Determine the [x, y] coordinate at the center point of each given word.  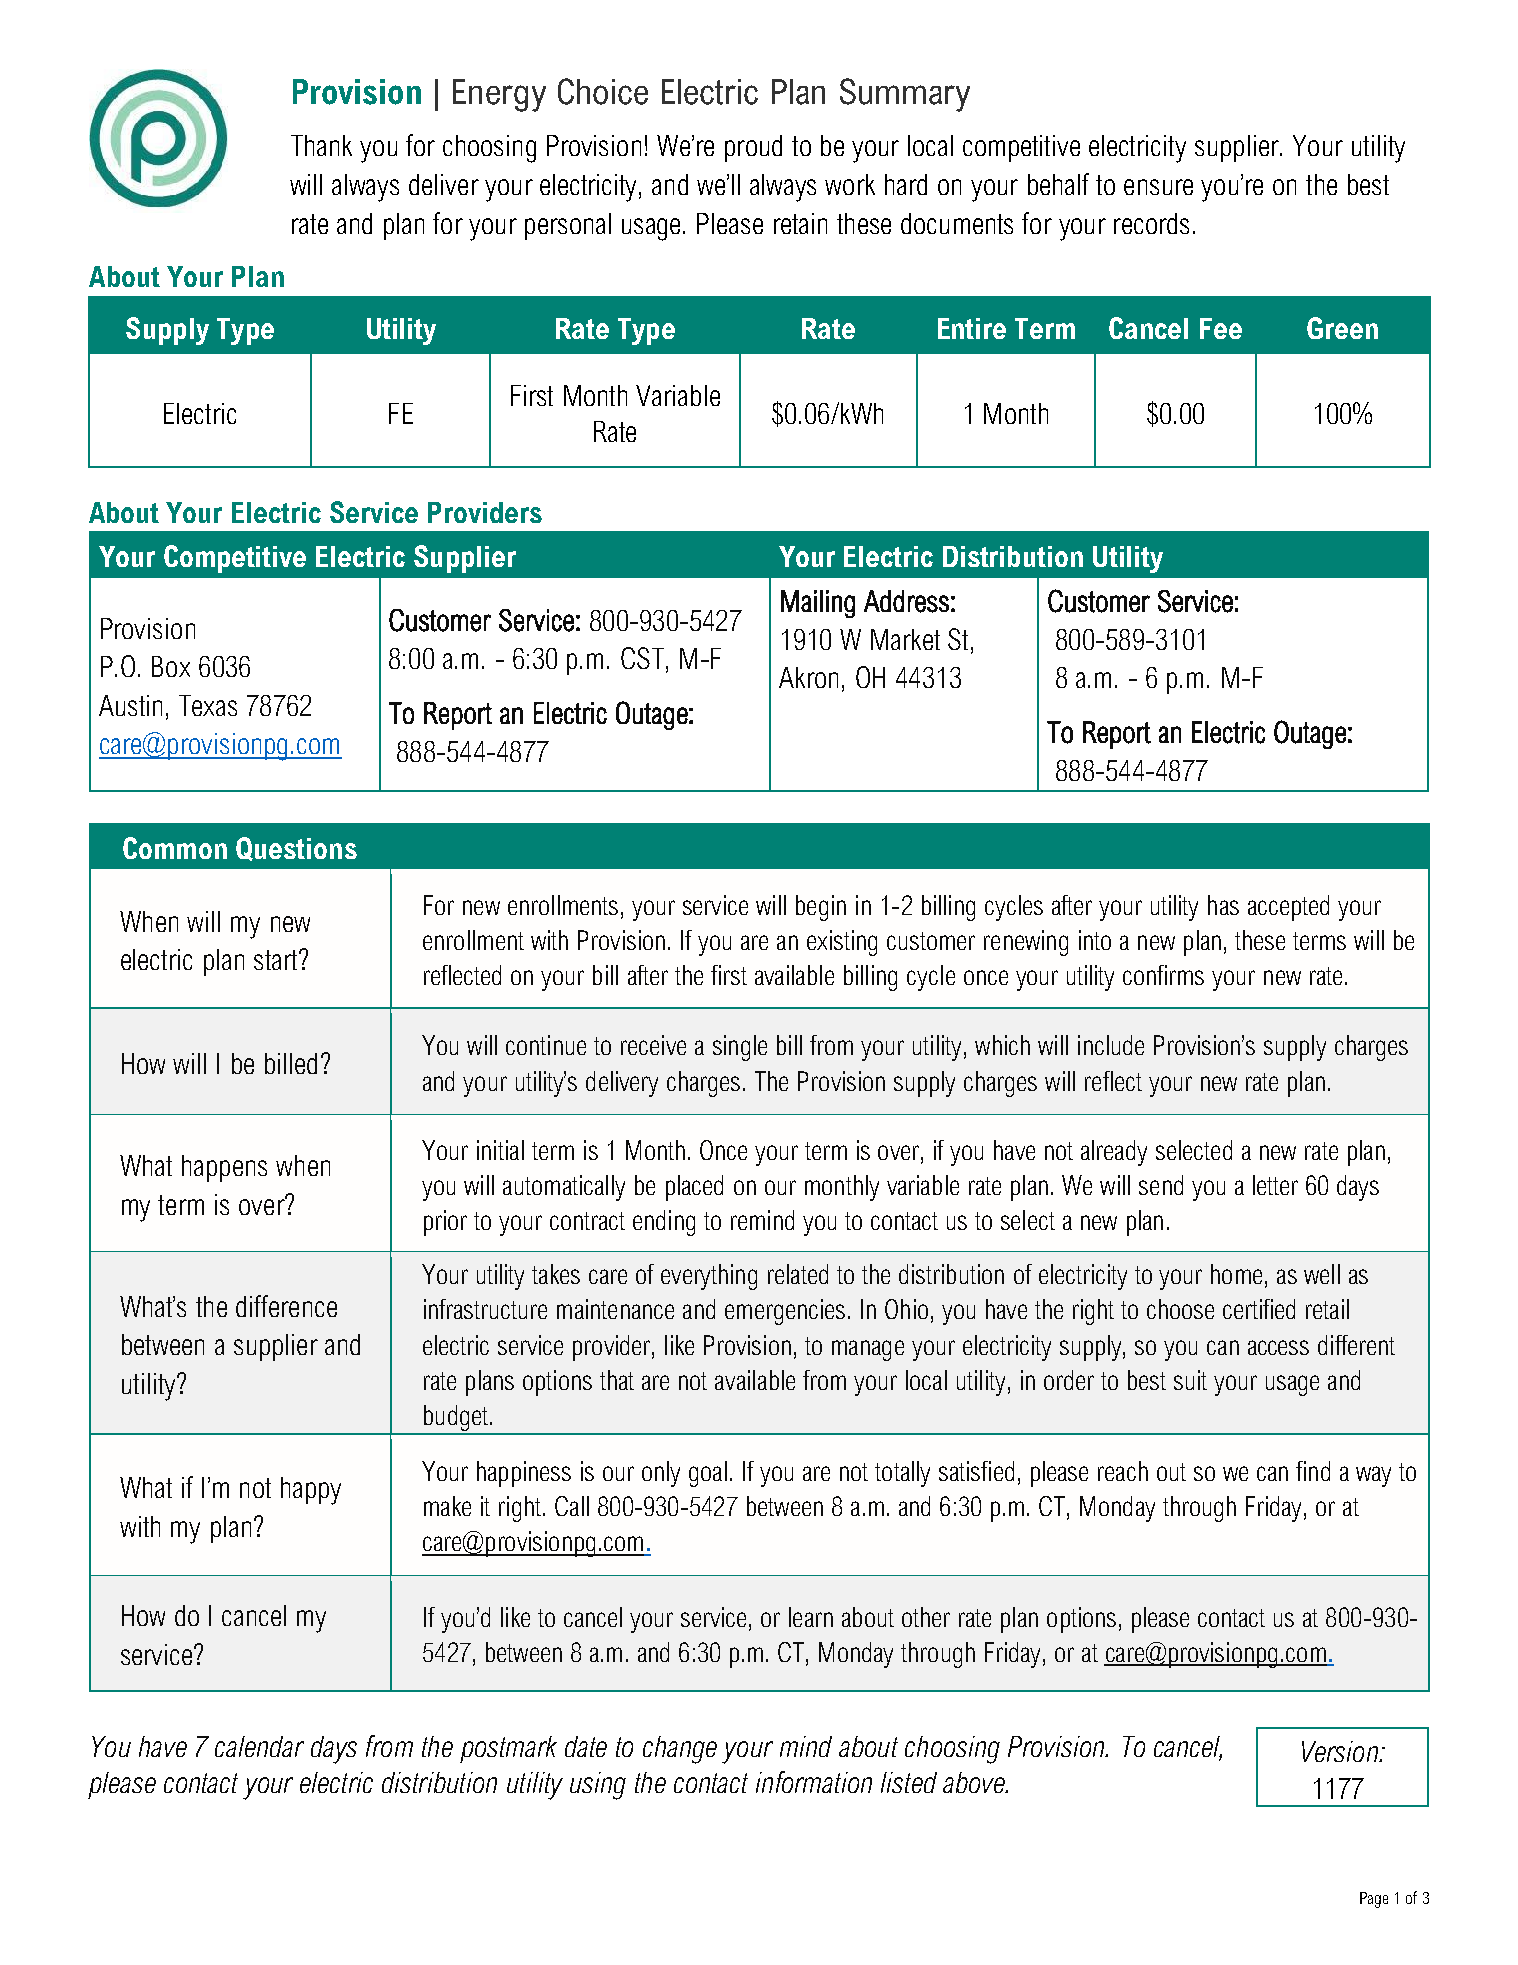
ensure [1158, 187]
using [598, 1786]
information [814, 1782]
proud [753, 148]
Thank [321, 145]
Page [1374, 1900]
